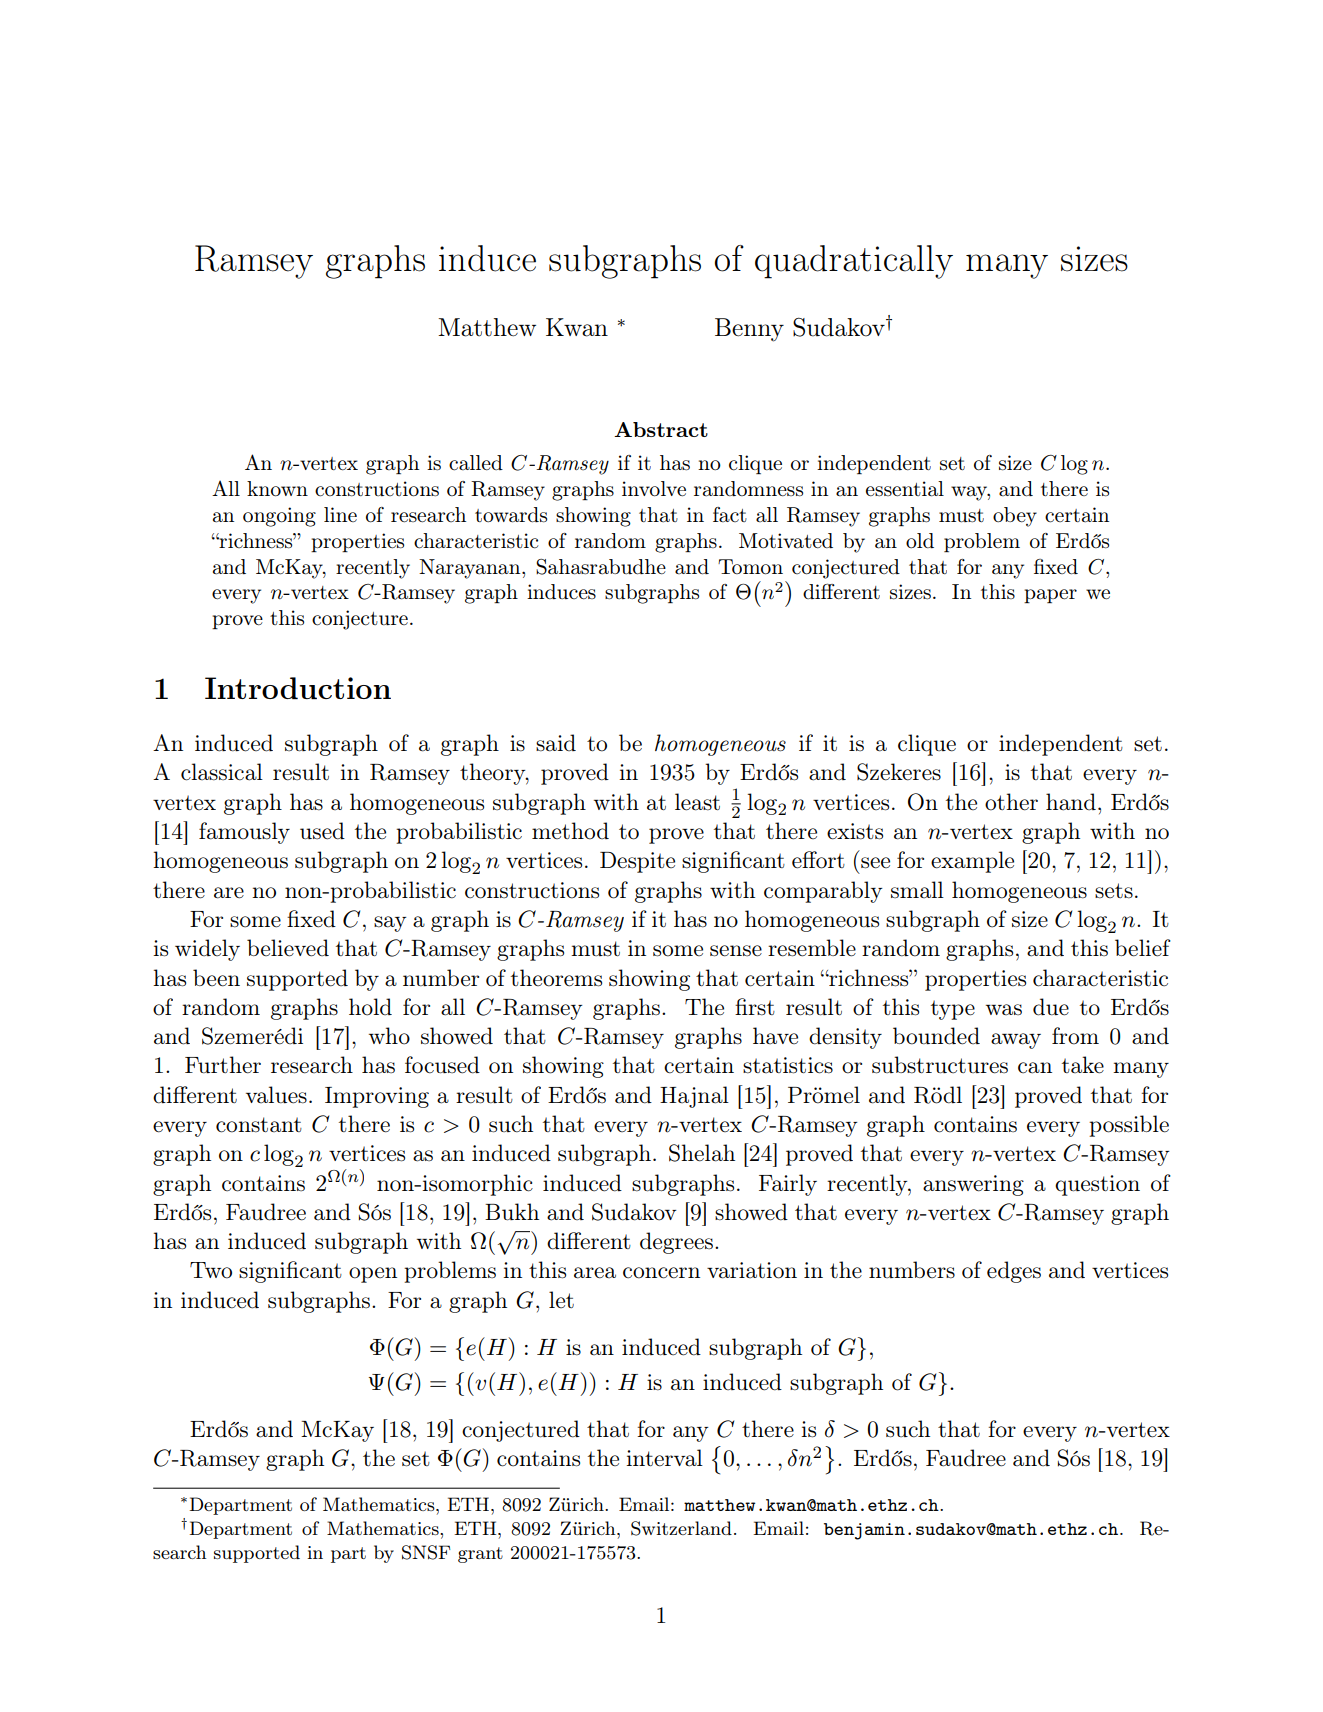 The image size is (1323, 1712). I want to click on constant, so click(259, 1125).
